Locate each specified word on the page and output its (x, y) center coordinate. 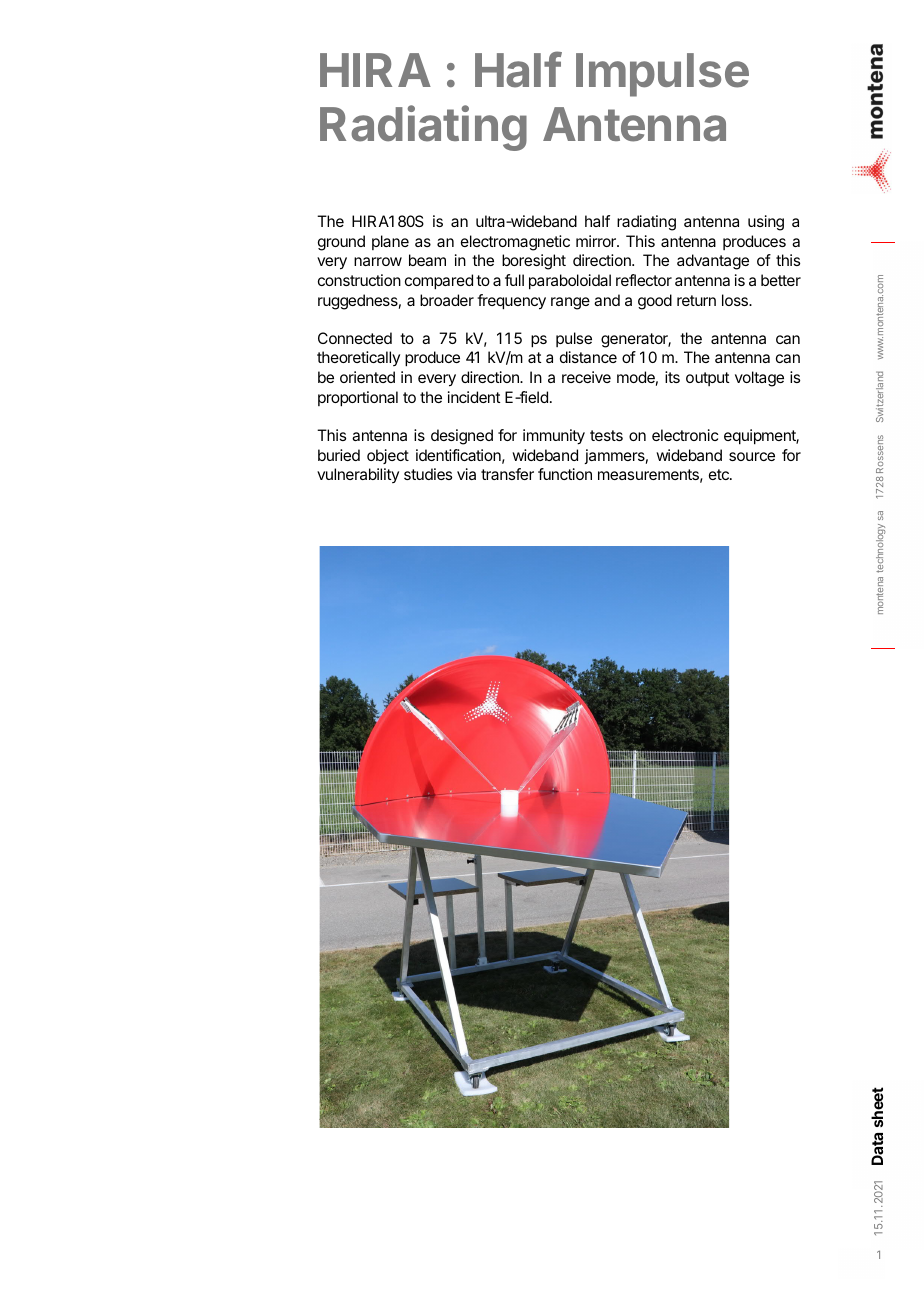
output (707, 379)
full (514, 280)
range (570, 303)
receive (586, 377)
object (388, 456)
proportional (358, 399)
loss (736, 300)
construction (359, 280)
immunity (554, 437)
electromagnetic (515, 243)
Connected (355, 338)
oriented (367, 377)
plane (390, 242)
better (781, 280)
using (766, 223)
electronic (685, 435)
